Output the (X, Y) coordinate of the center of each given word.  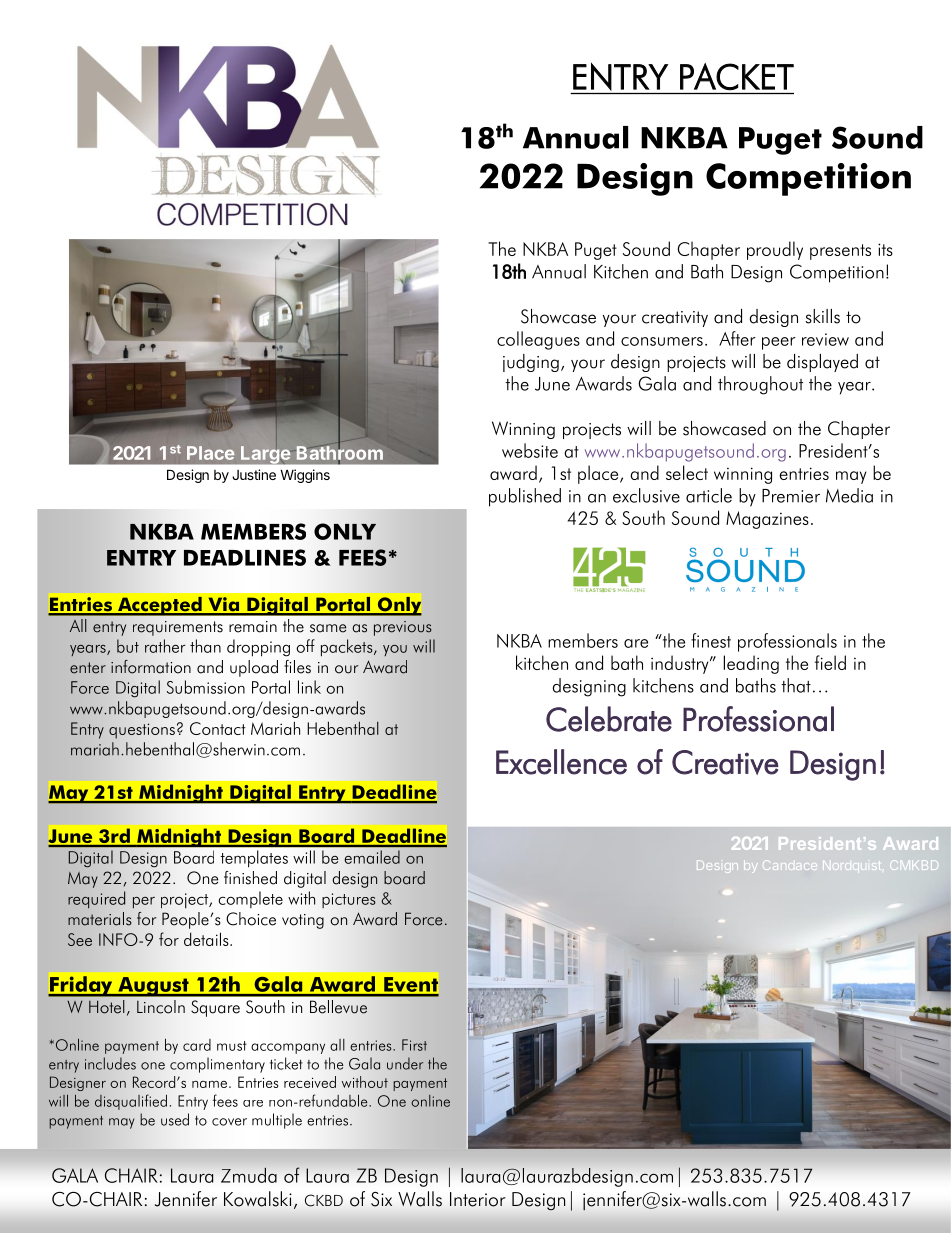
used (175, 1119)
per (144, 903)
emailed (372, 857)
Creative (725, 762)
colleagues (538, 340)
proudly (775, 250)
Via (224, 605)
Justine (254, 474)
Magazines (767, 520)
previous (403, 628)
